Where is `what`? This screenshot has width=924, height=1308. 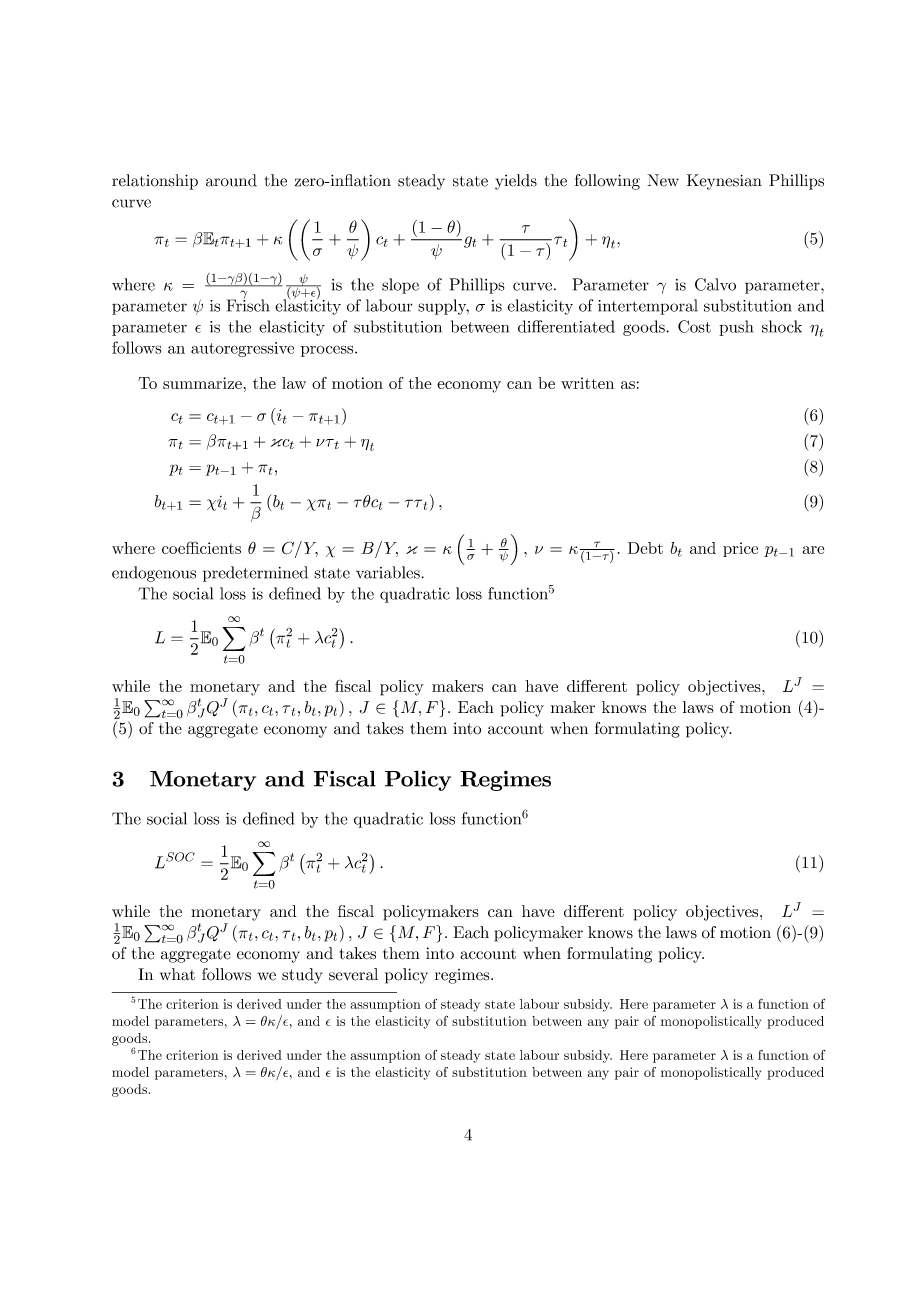
what is located at coordinates (177, 974).
